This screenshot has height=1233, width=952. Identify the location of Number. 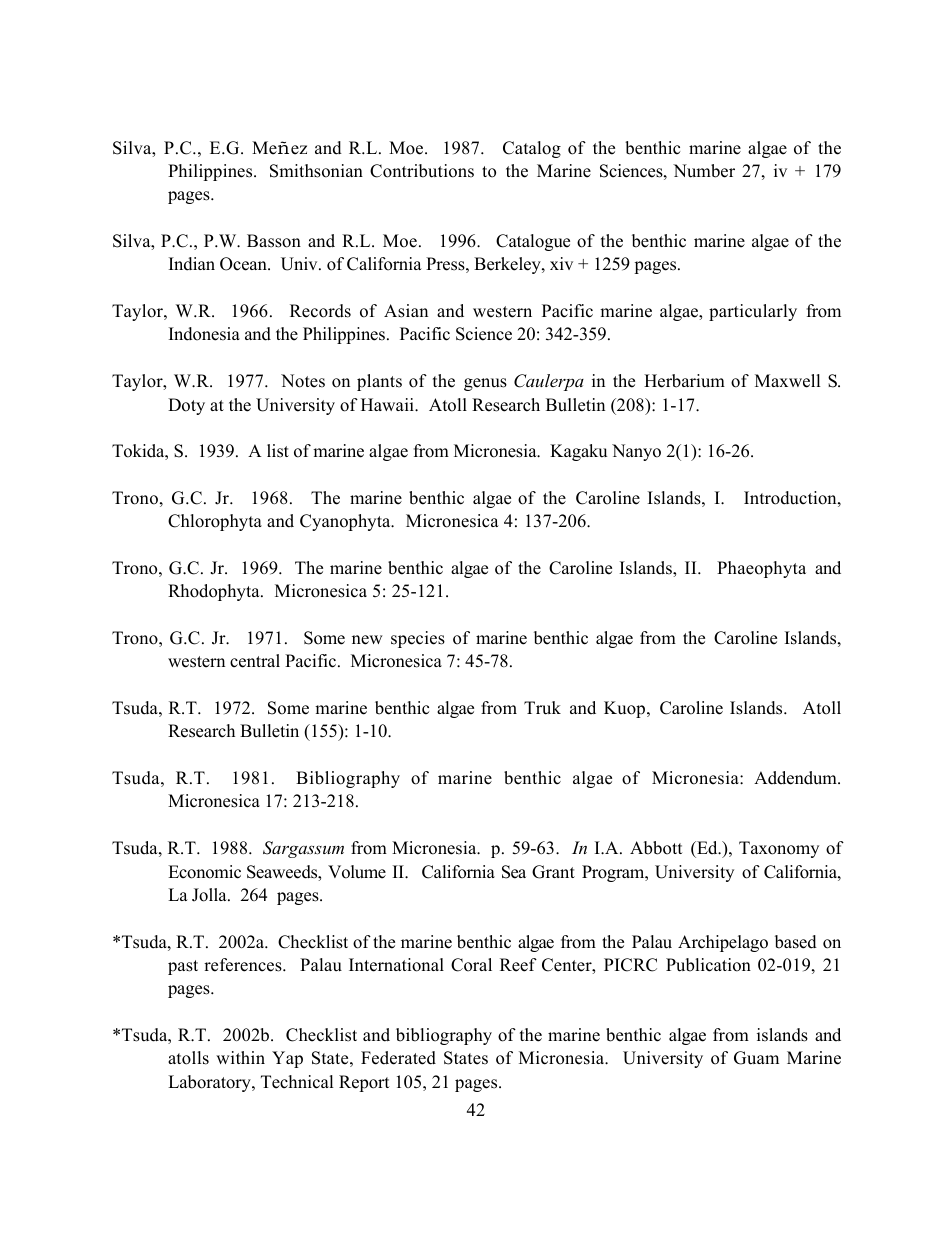
(704, 171).
